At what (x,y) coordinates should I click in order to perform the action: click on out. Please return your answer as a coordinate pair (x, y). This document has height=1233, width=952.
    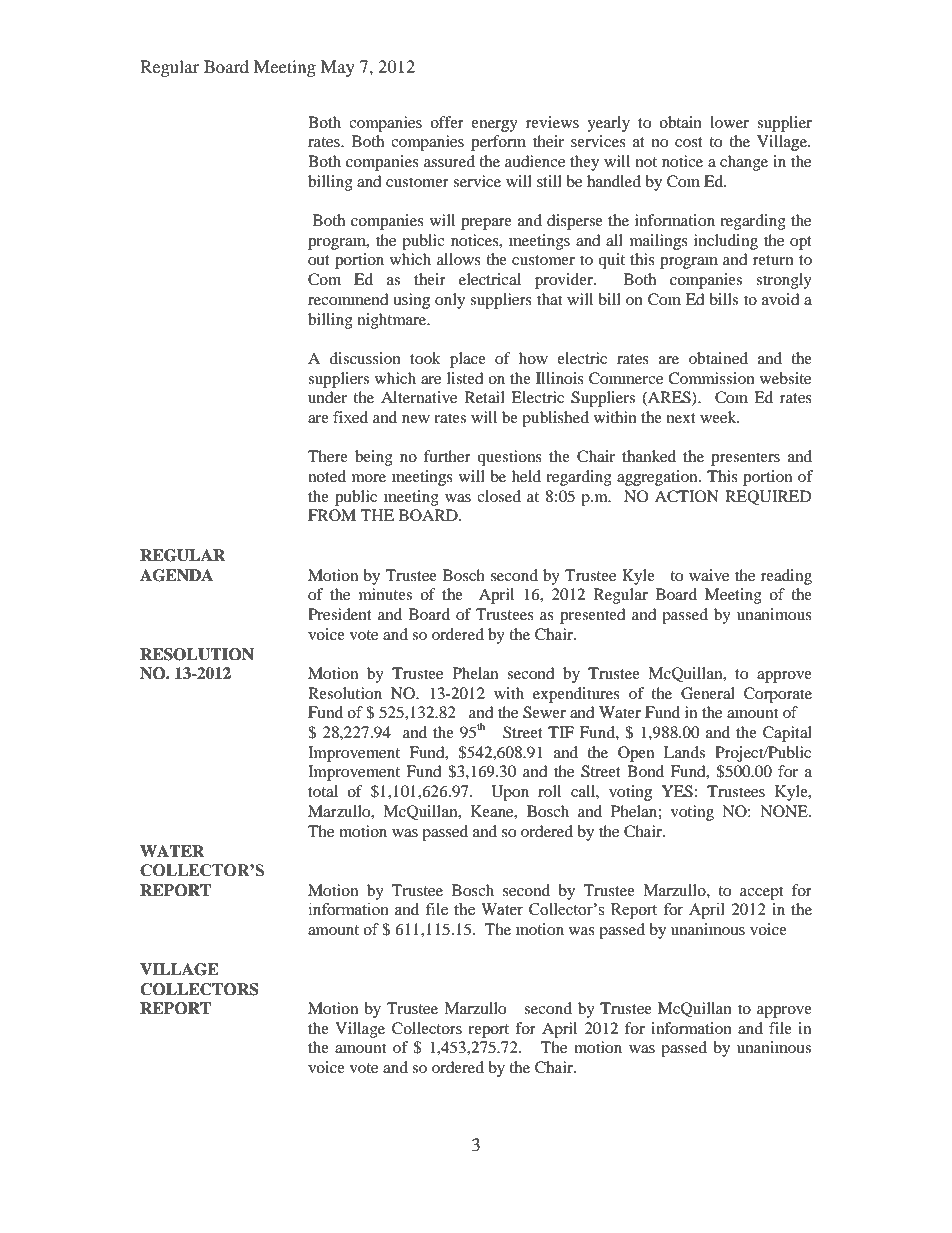
    Looking at the image, I should click on (319, 260).
